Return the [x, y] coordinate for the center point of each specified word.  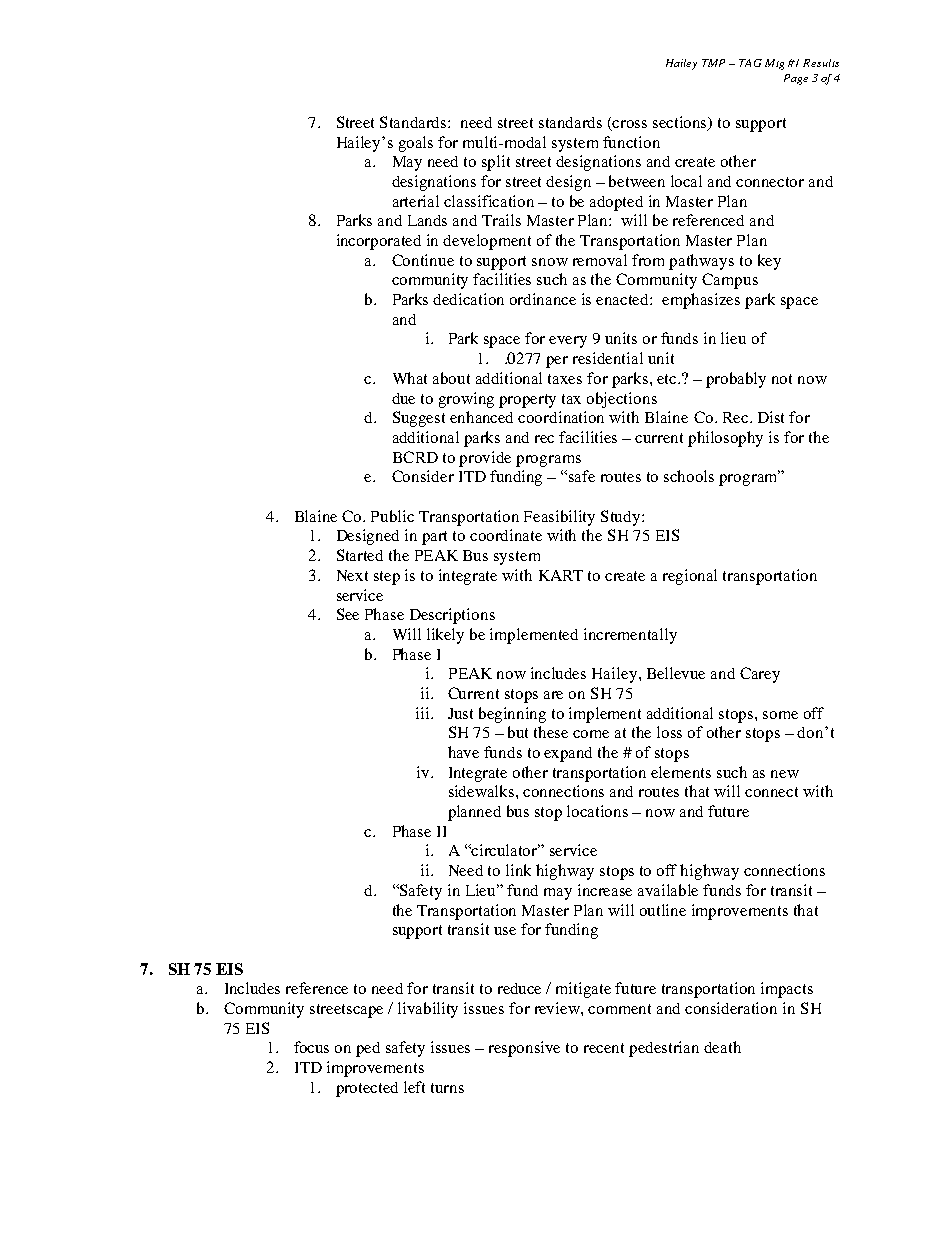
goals [416, 144]
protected [367, 1089]
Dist [771, 417]
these [551, 732]
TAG [750, 63]
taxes [565, 379]
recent [604, 1048]
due [403, 398]
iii [424, 713]
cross [629, 124]
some [780, 715]
